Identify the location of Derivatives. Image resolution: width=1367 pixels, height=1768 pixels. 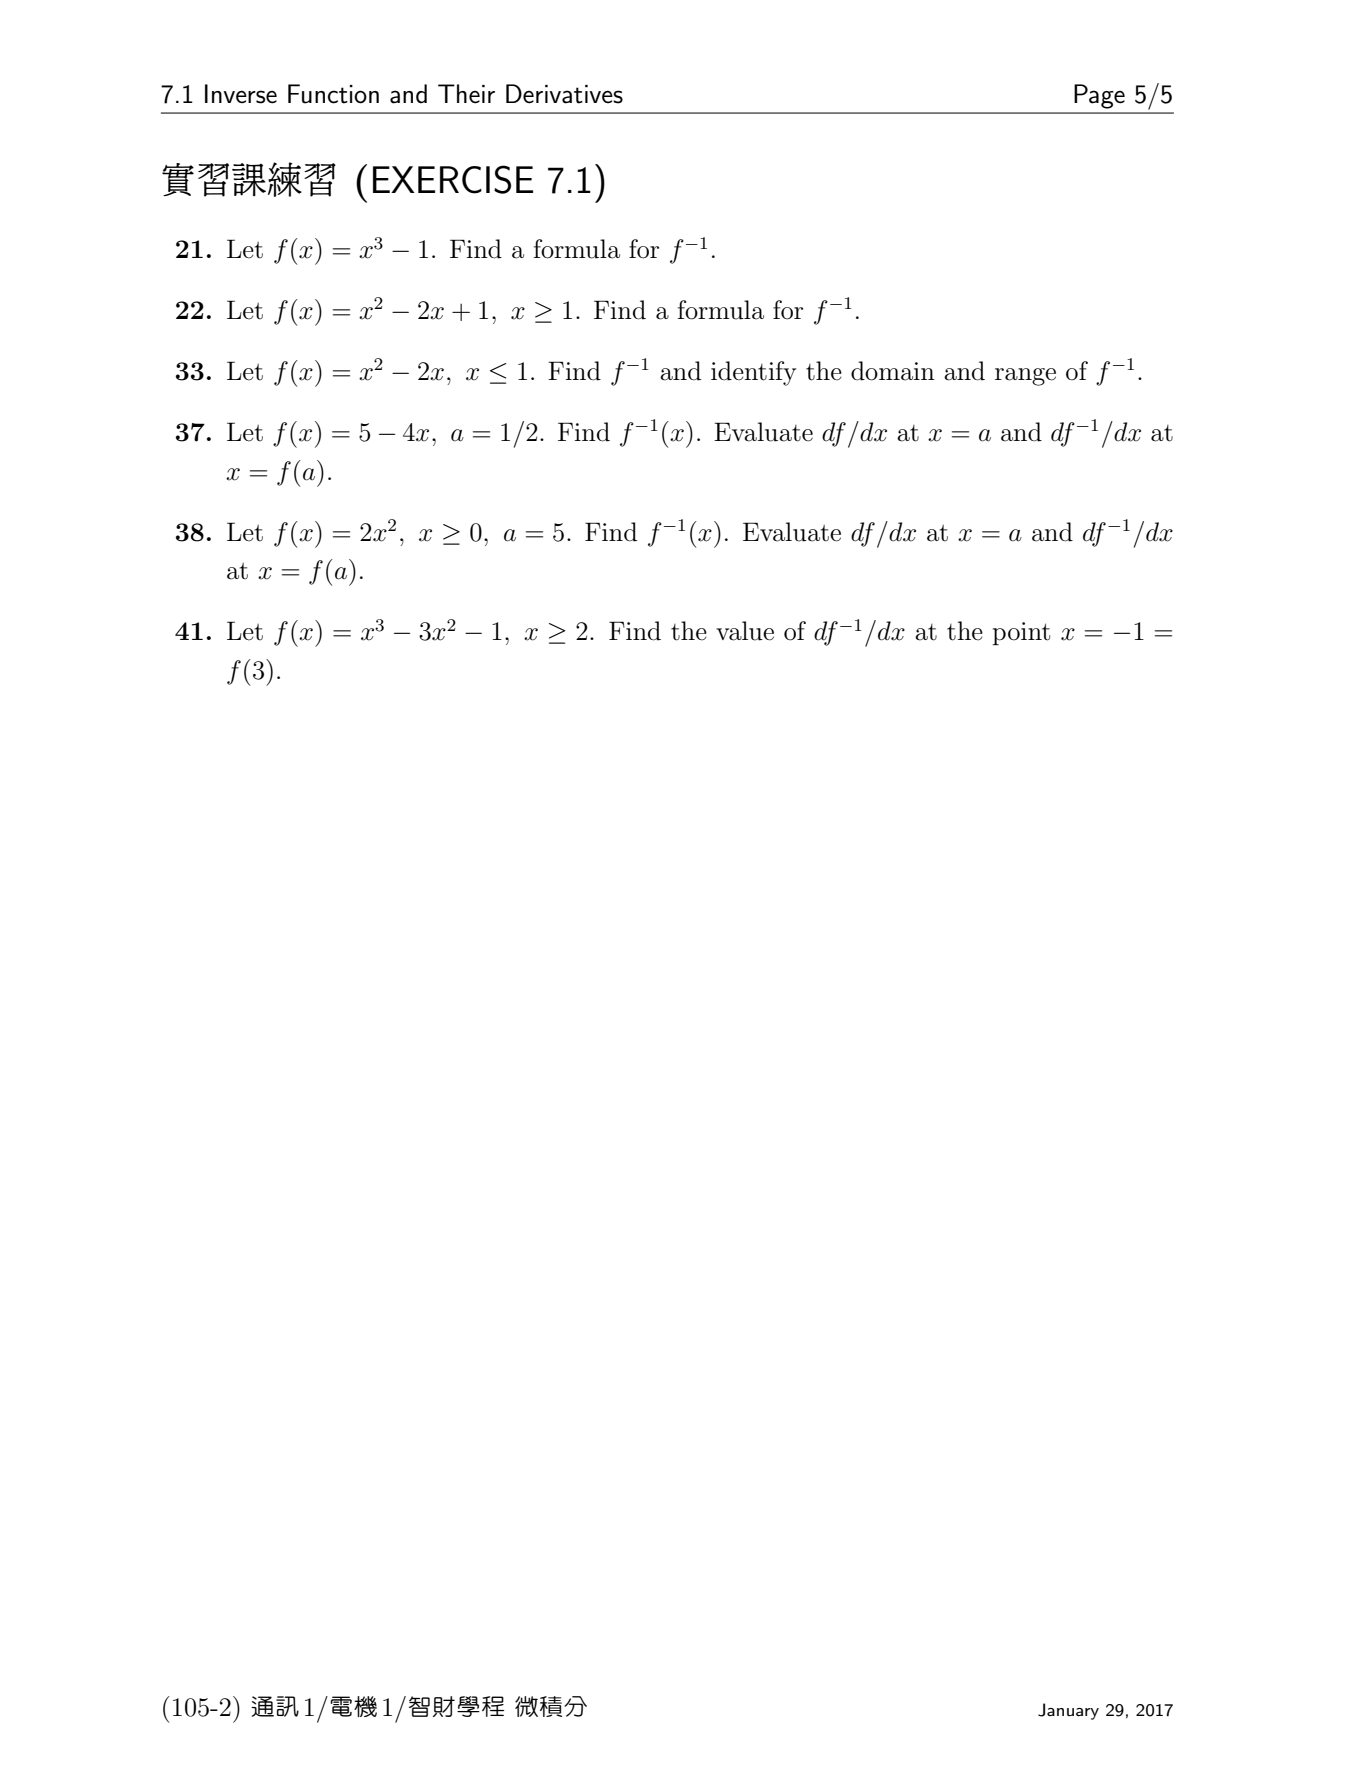
(564, 94).
